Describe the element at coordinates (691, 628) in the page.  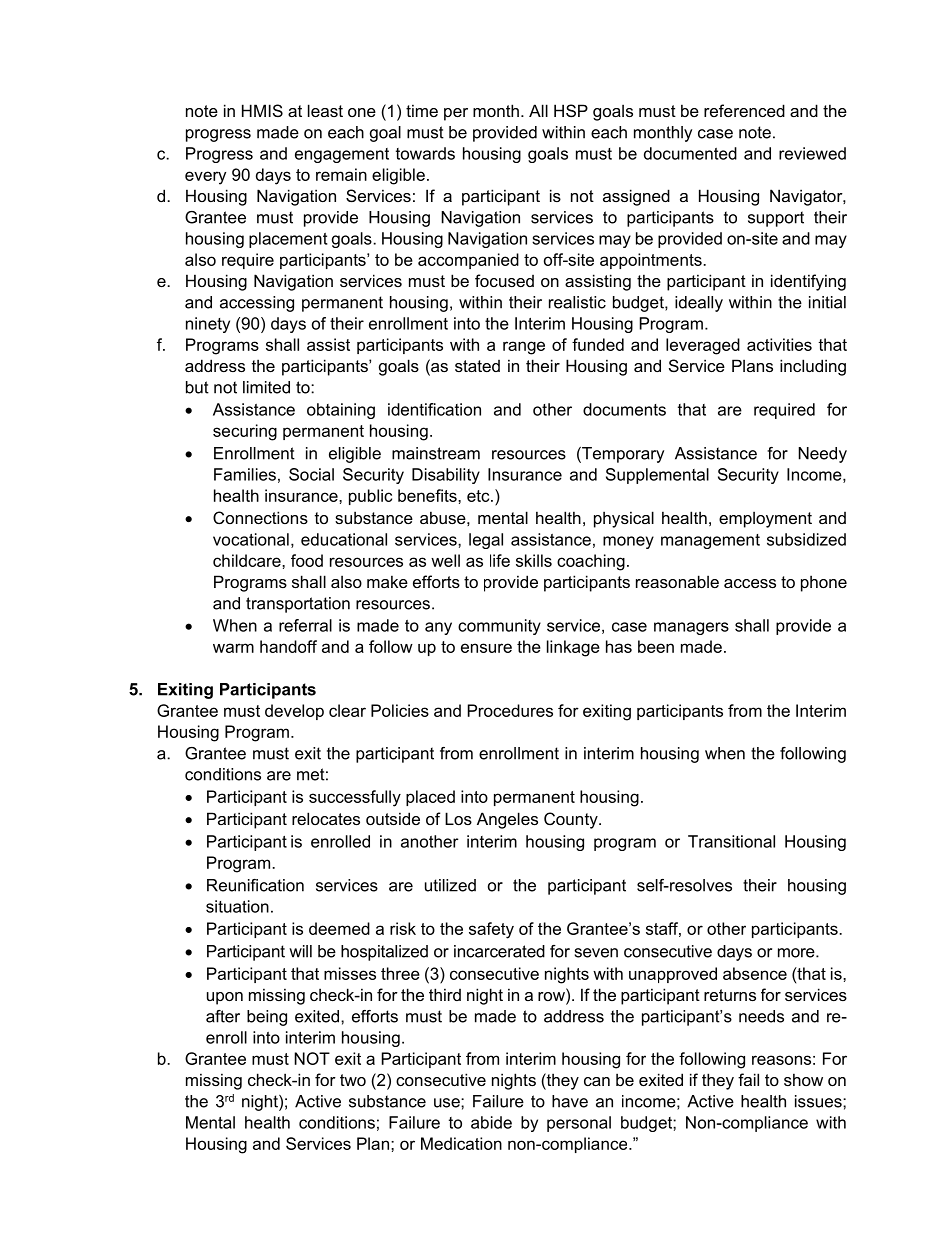
I see `managers` at that location.
